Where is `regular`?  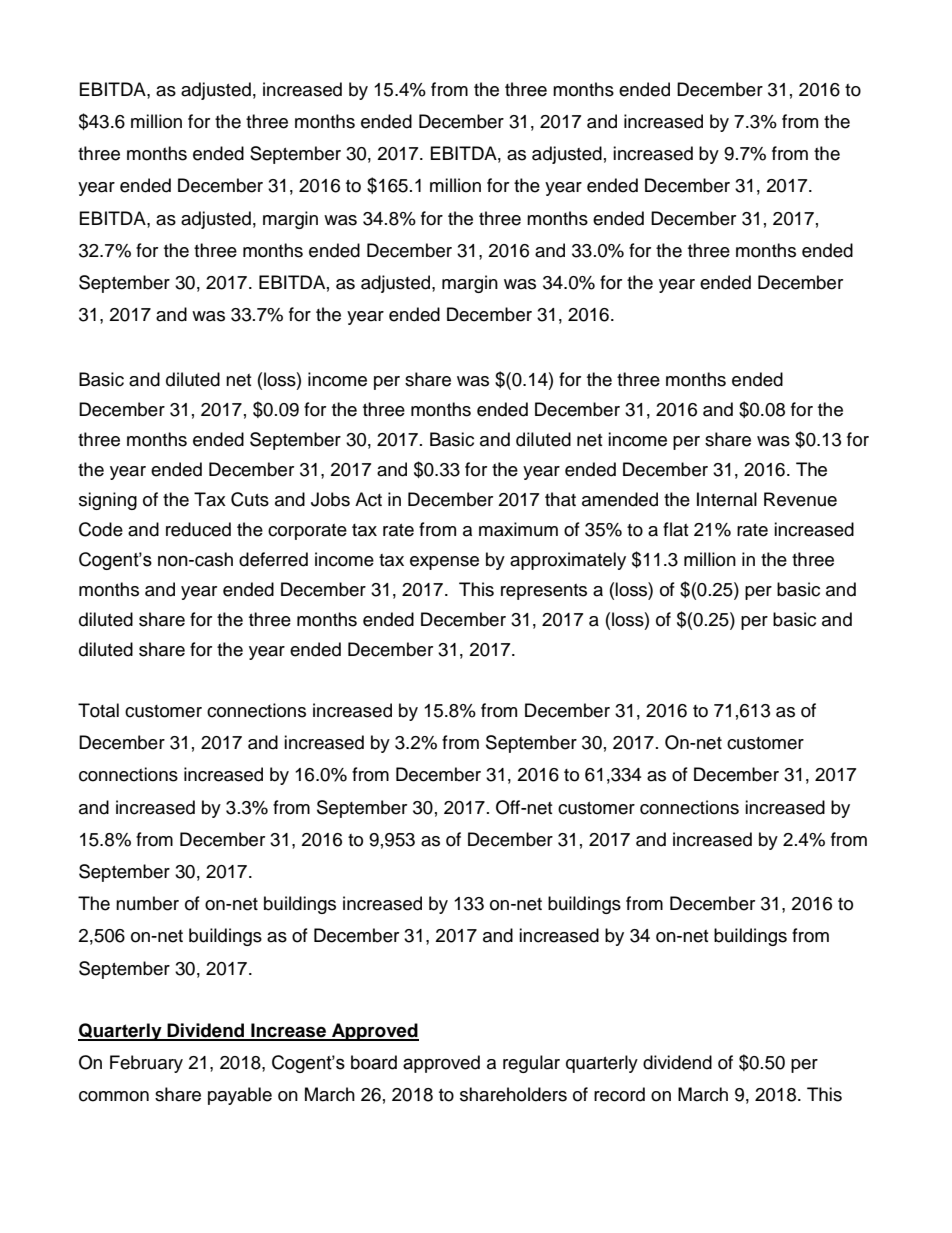
regular is located at coordinates (531, 1064).
